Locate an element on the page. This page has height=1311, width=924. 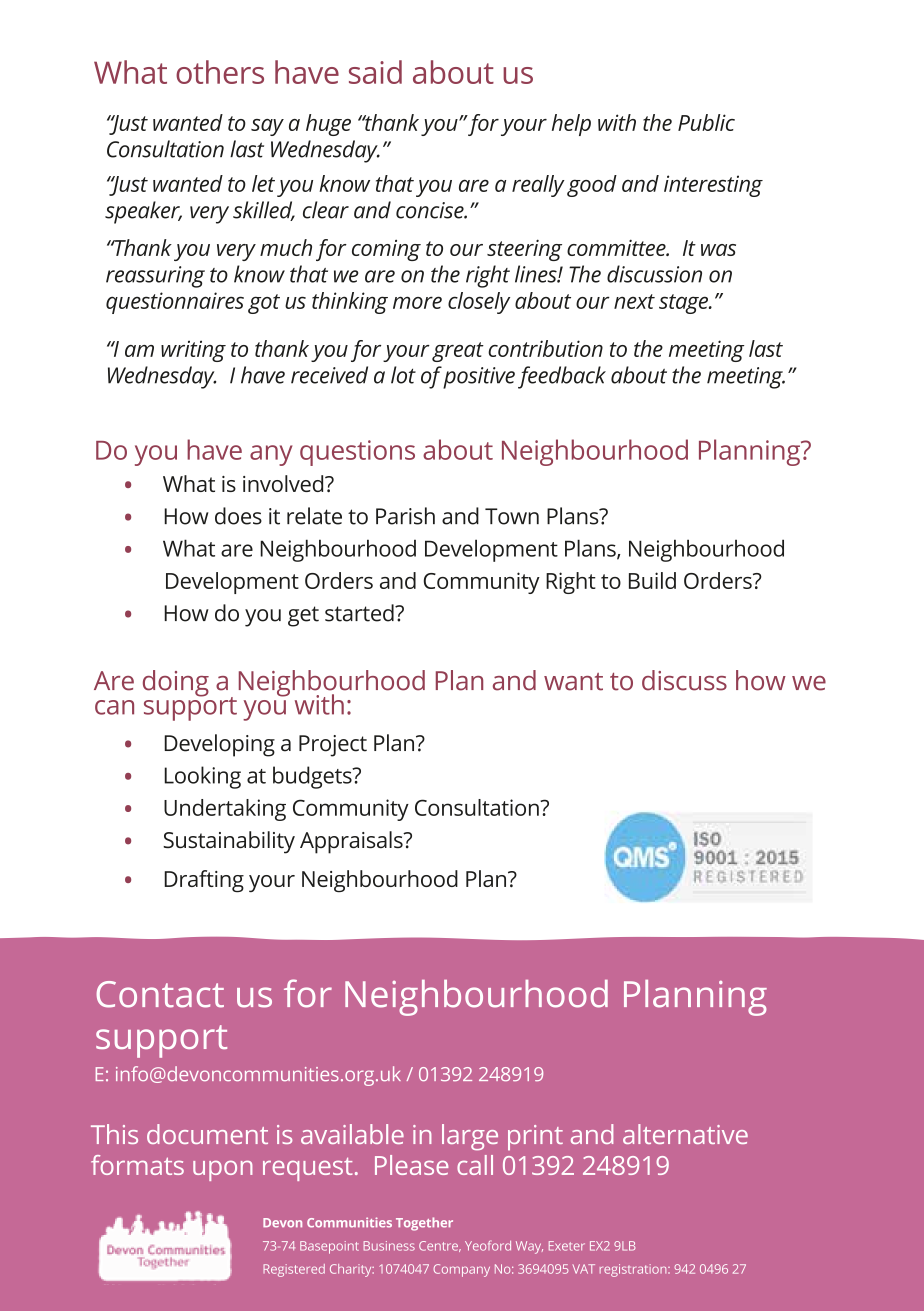
doing is located at coordinates (176, 683).
